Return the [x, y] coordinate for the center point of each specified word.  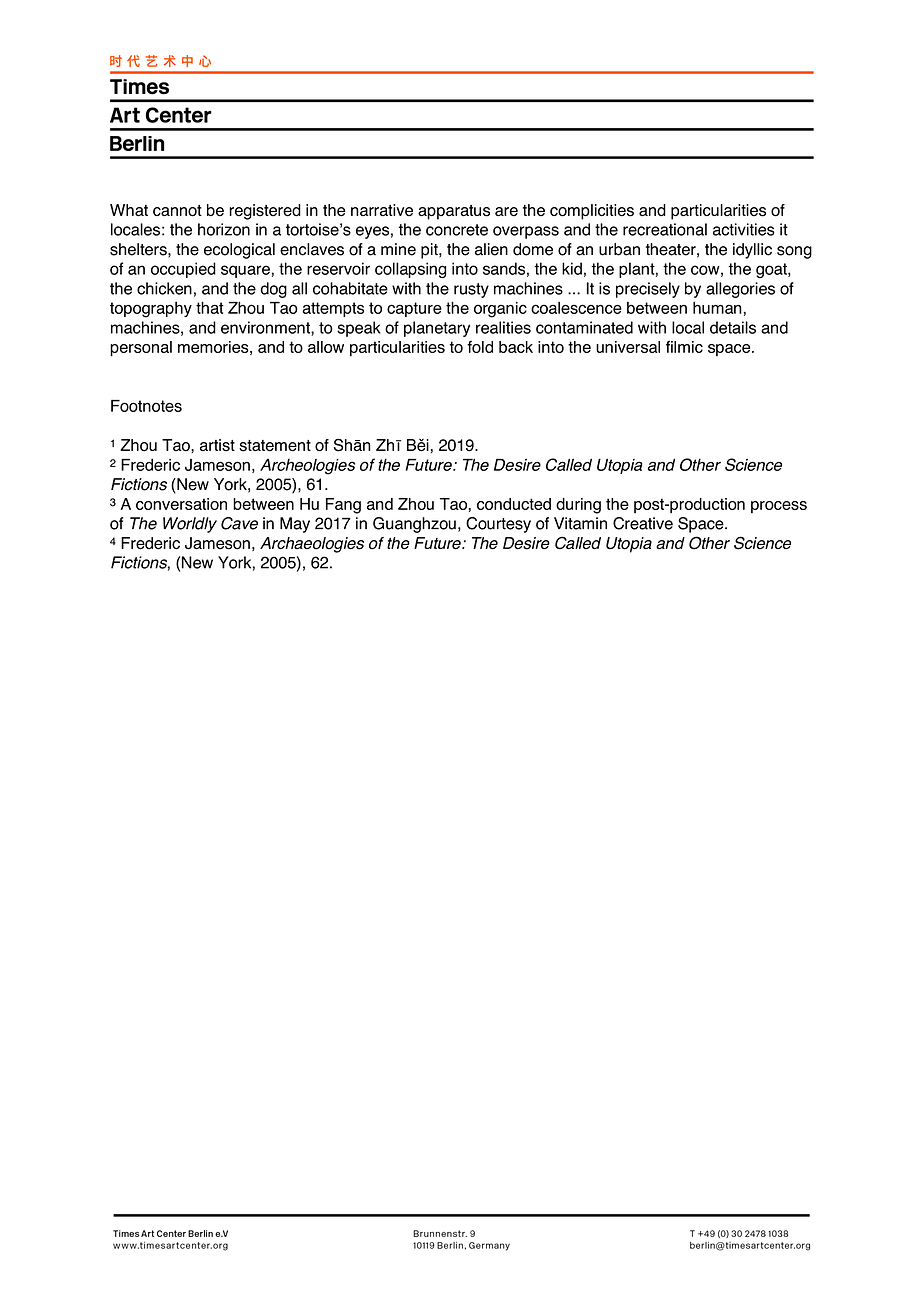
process [779, 507]
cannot [177, 211]
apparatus [454, 212]
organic [500, 310]
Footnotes [146, 406]
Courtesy [498, 525]
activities [744, 229]
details [733, 327]
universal [628, 347]
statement [275, 446]
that [209, 307]
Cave [239, 523]
